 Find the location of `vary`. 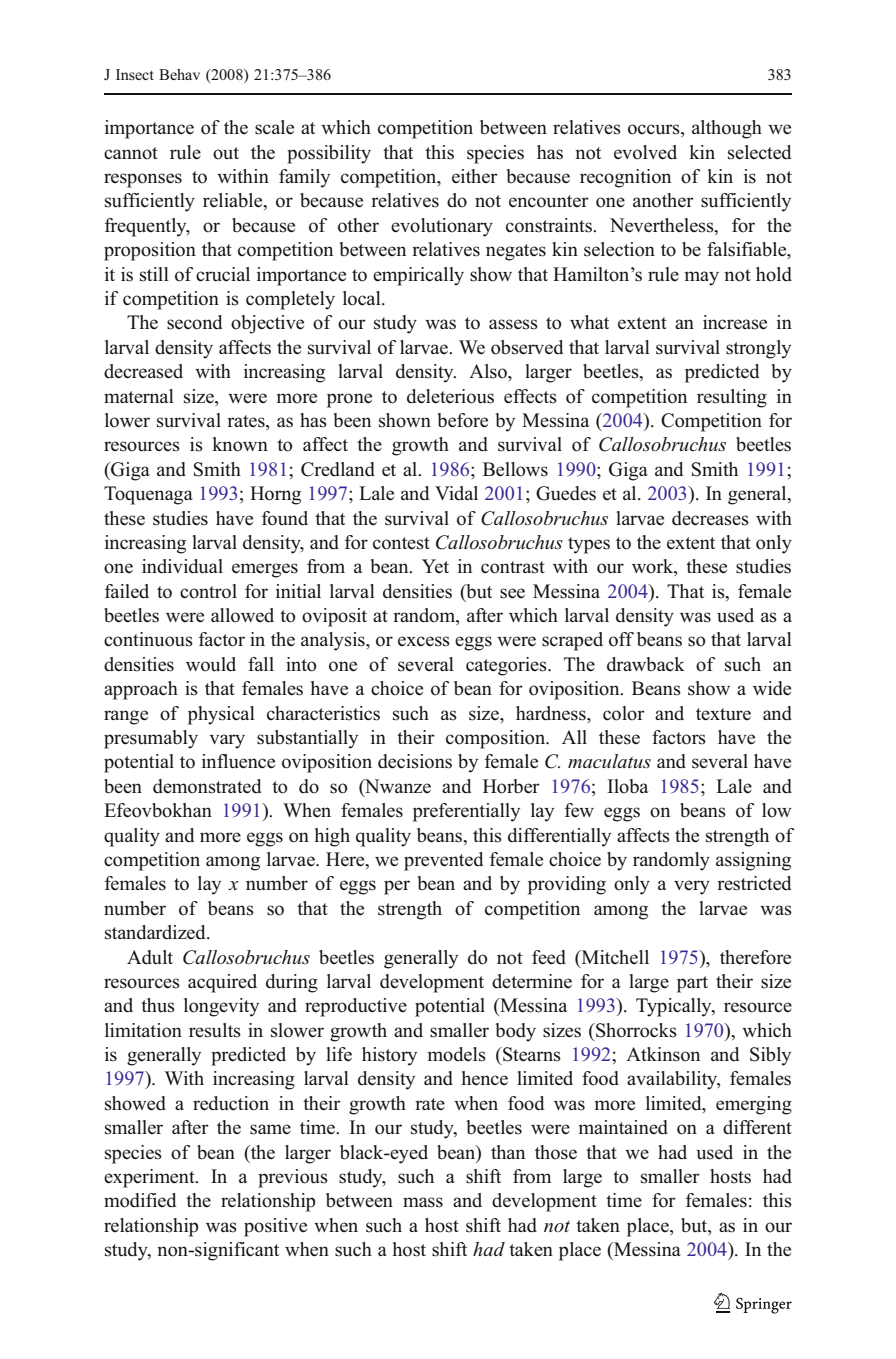

vary is located at coordinates (227, 741).
